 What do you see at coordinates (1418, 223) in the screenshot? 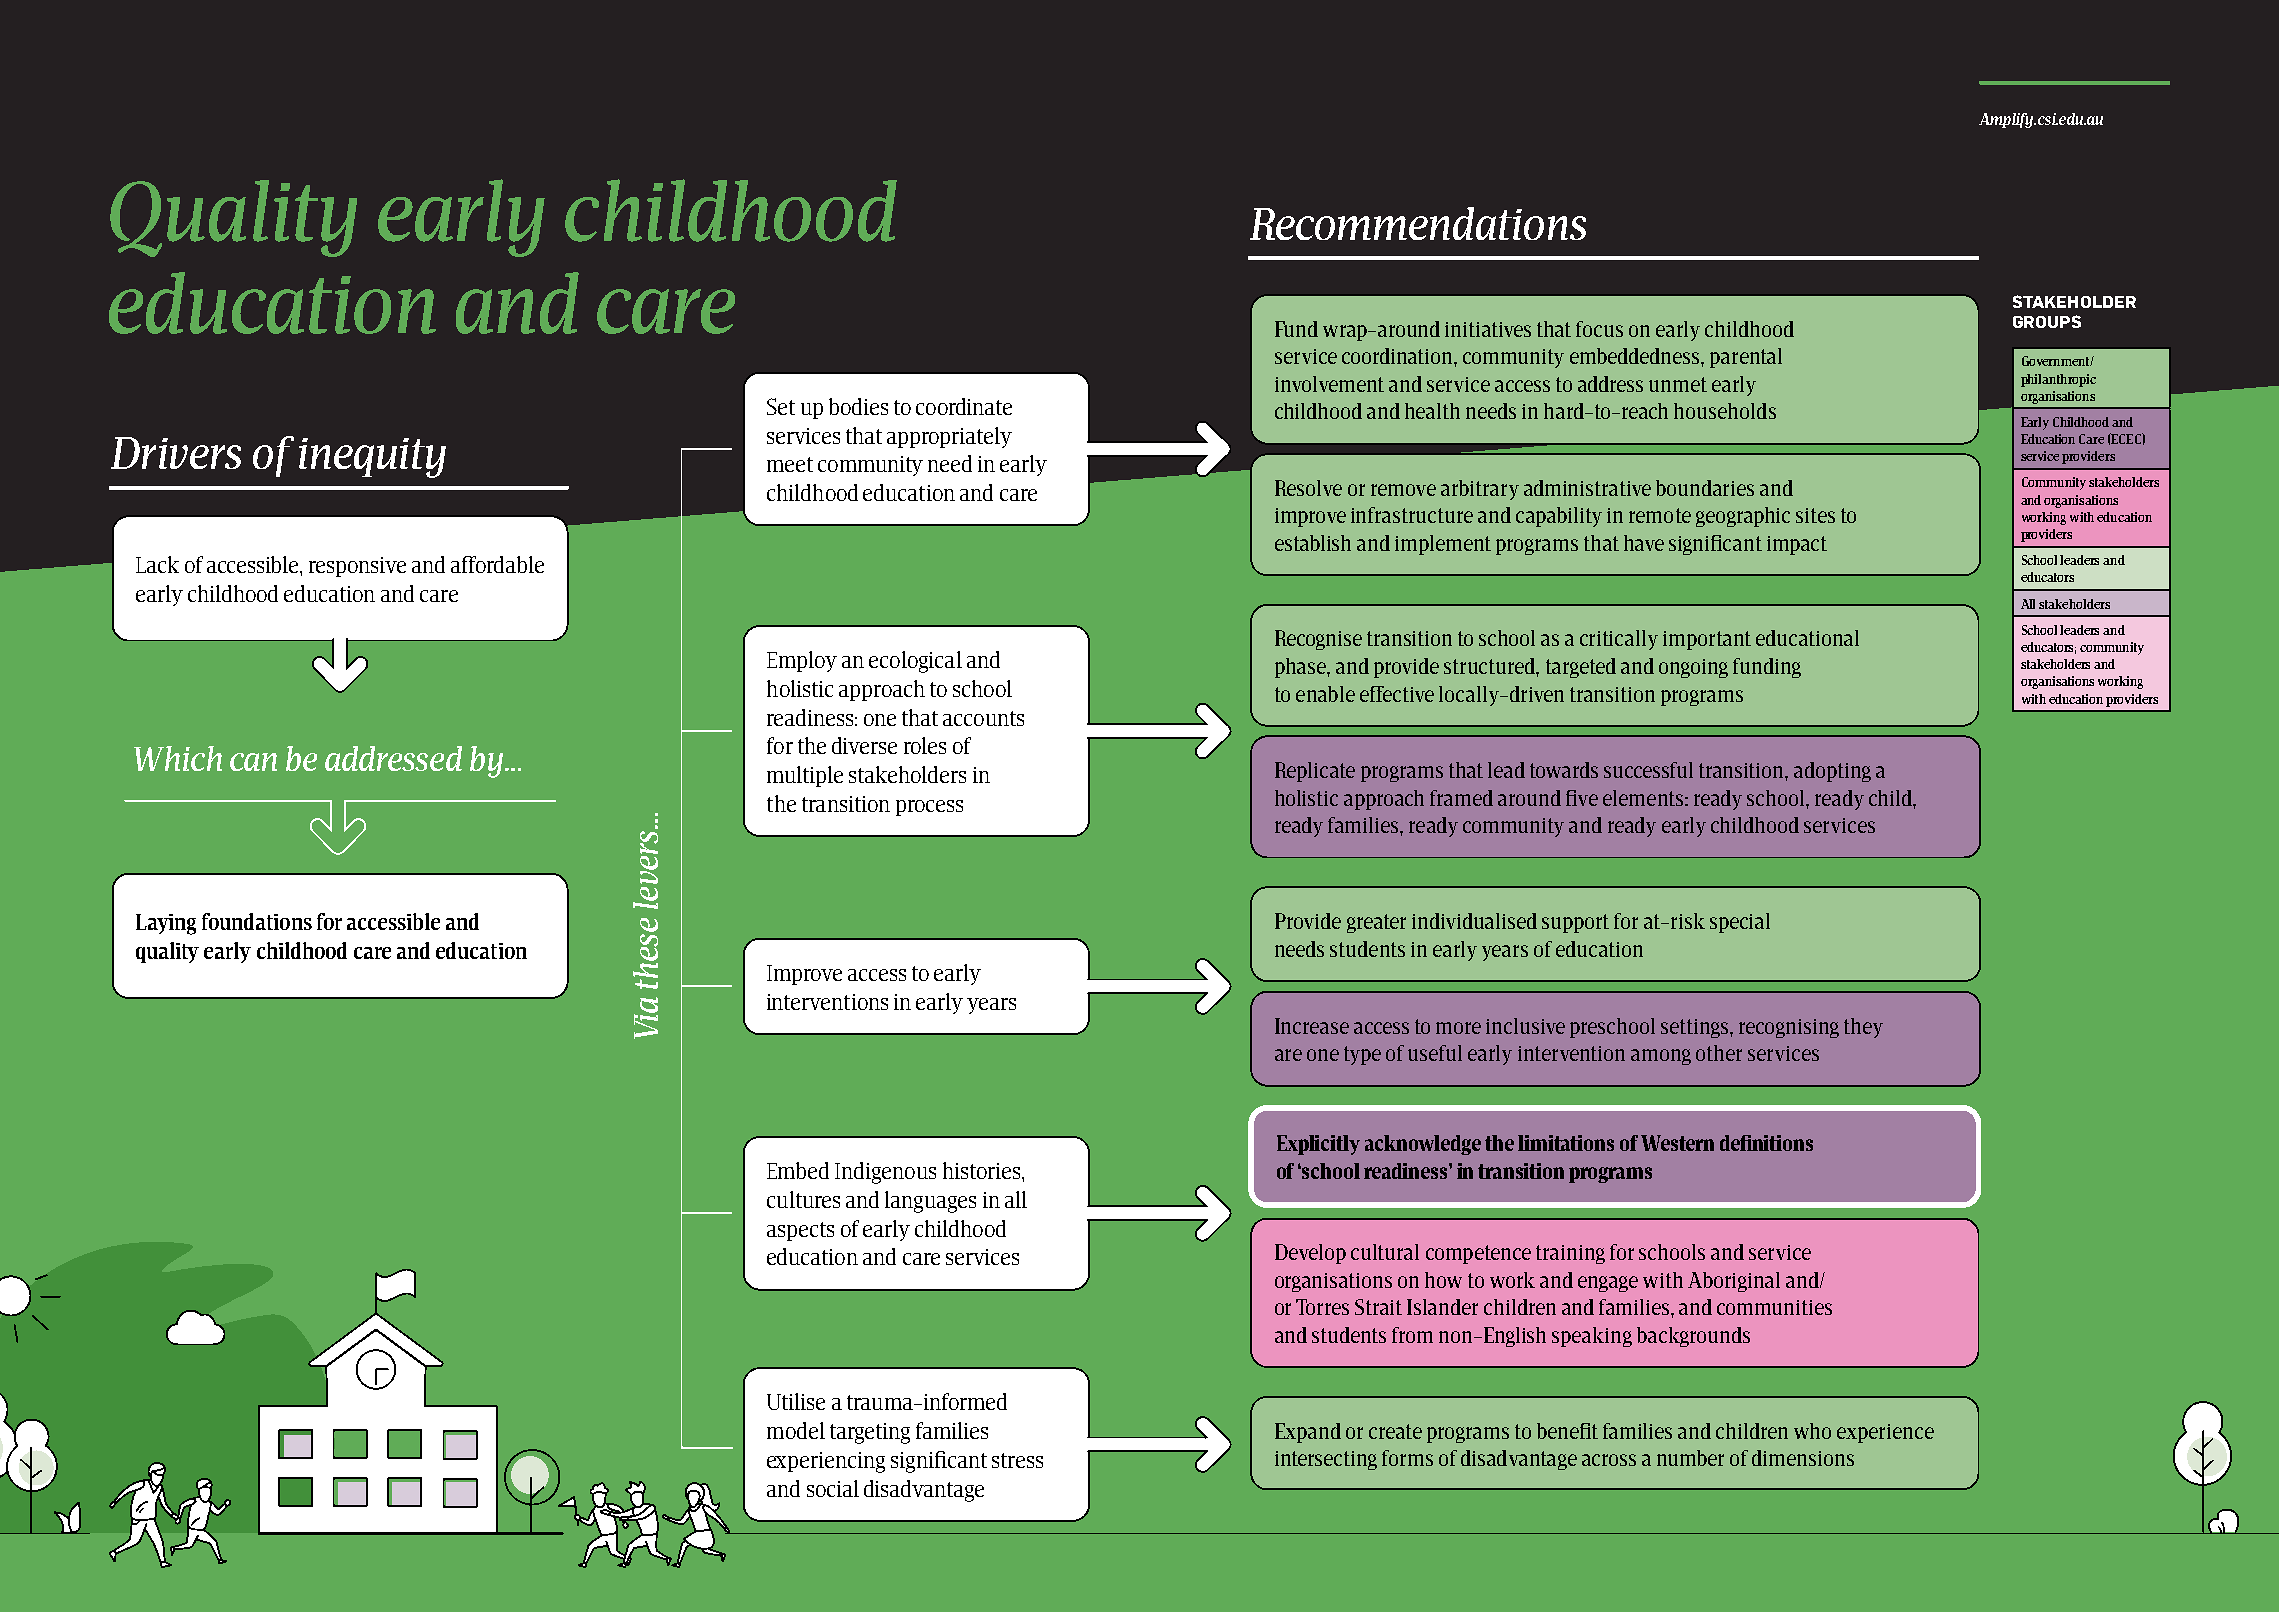
I see `Recommendations` at bounding box center [1418, 223].
